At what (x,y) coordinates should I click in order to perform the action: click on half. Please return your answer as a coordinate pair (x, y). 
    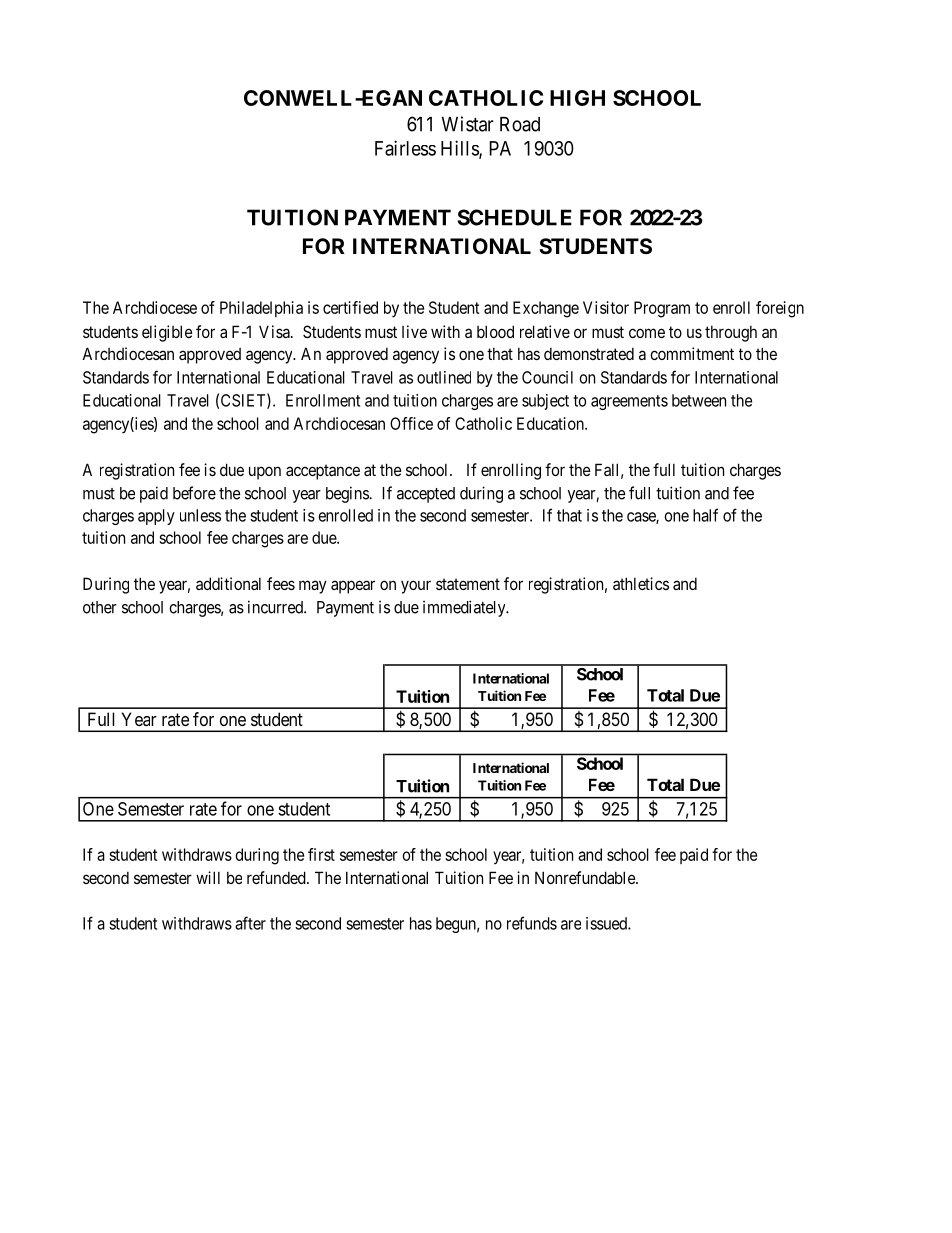
    Looking at the image, I should click on (705, 515).
